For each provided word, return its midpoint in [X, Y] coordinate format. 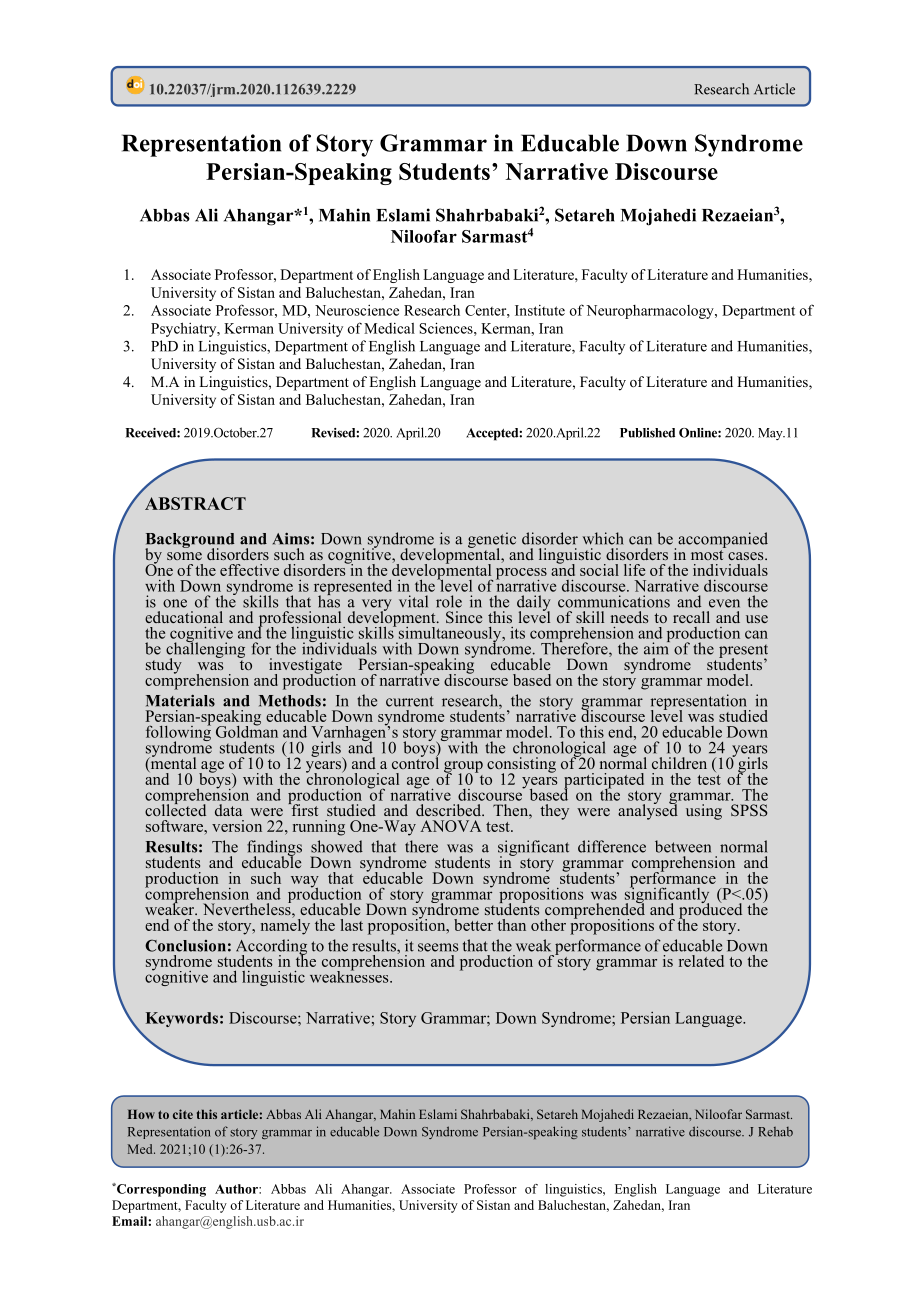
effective [249, 570]
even [724, 603]
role [449, 601]
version [237, 826]
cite [183, 1114]
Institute [540, 310]
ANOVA [450, 826]
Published [647, 433]
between [683, 846]
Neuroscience [357, 310]
